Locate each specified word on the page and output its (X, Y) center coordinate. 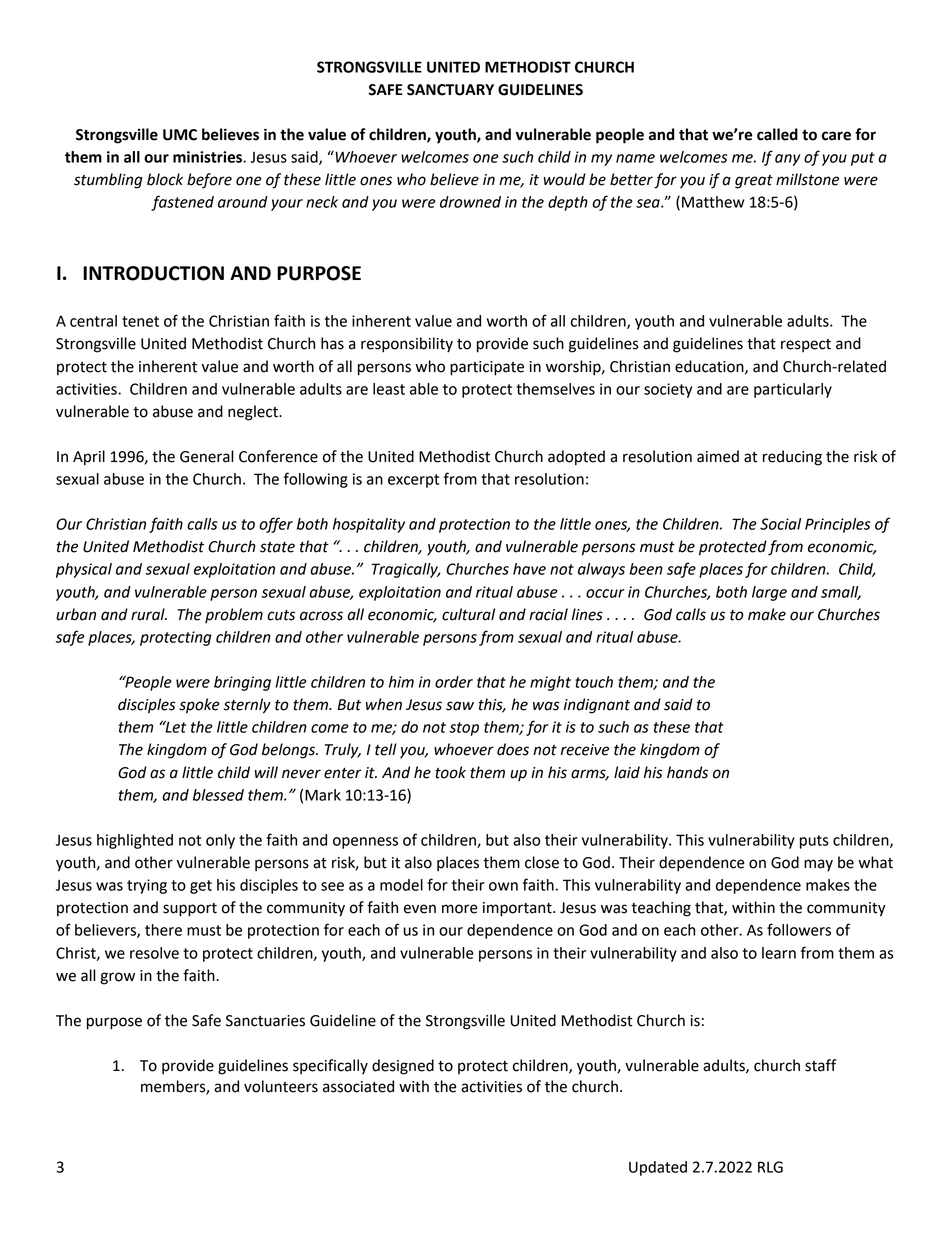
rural (149, 614)
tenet (140, 321)
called (777, 134)
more (460, 909)
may (818, 865)
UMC (180, 135)
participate (487, 368)
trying (147, 886)
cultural (468, 614)
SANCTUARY (450, 90)
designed (403, 1067)
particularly (793, 390)
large (769, 593)
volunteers (281, 1086)
